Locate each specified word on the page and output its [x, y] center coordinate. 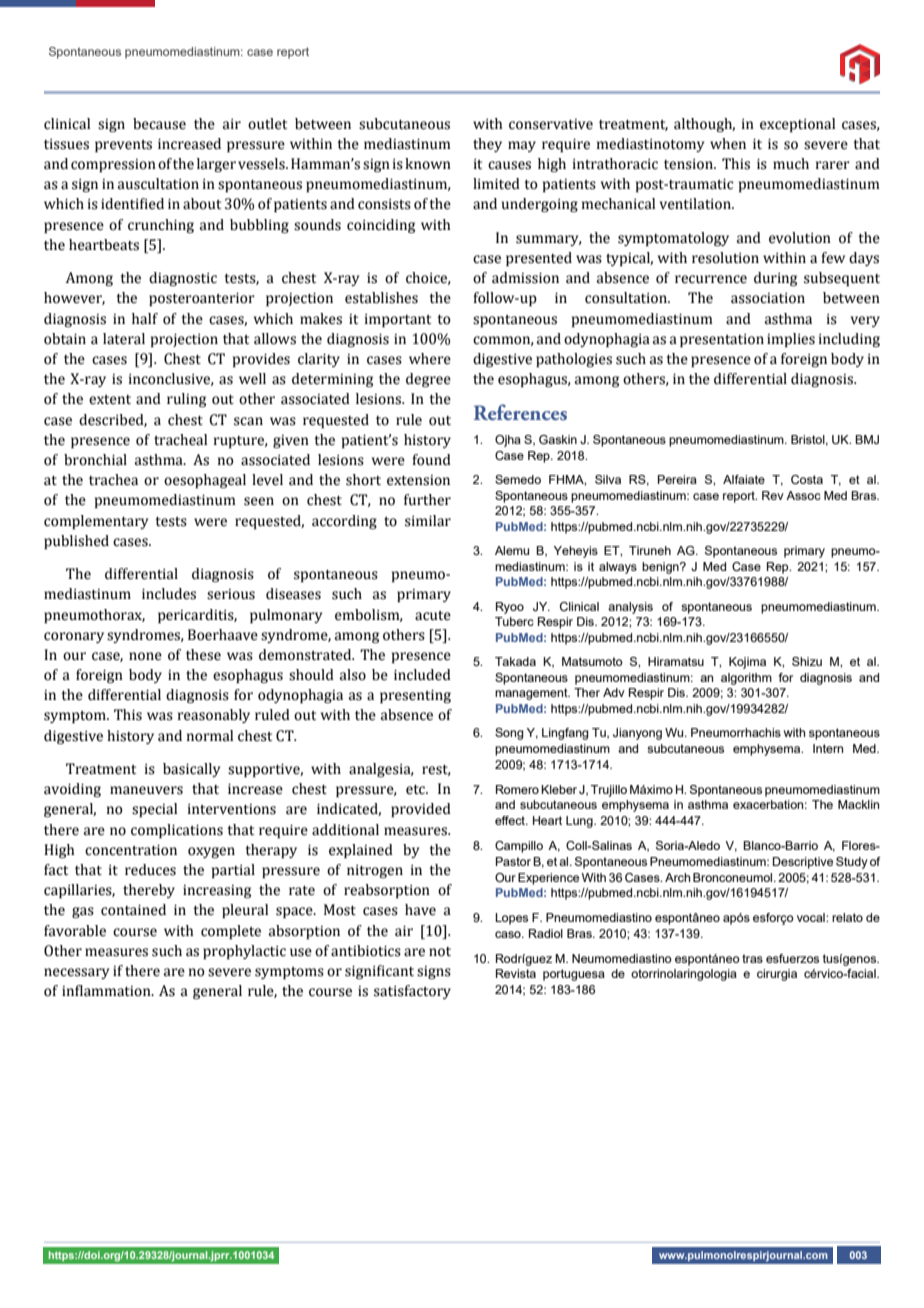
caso [509, 934]
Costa [807, 479]
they [487, 145]
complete [231, 932]
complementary [96, 522]
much [791, 164]
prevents [123, 146]
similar [428, 521]
